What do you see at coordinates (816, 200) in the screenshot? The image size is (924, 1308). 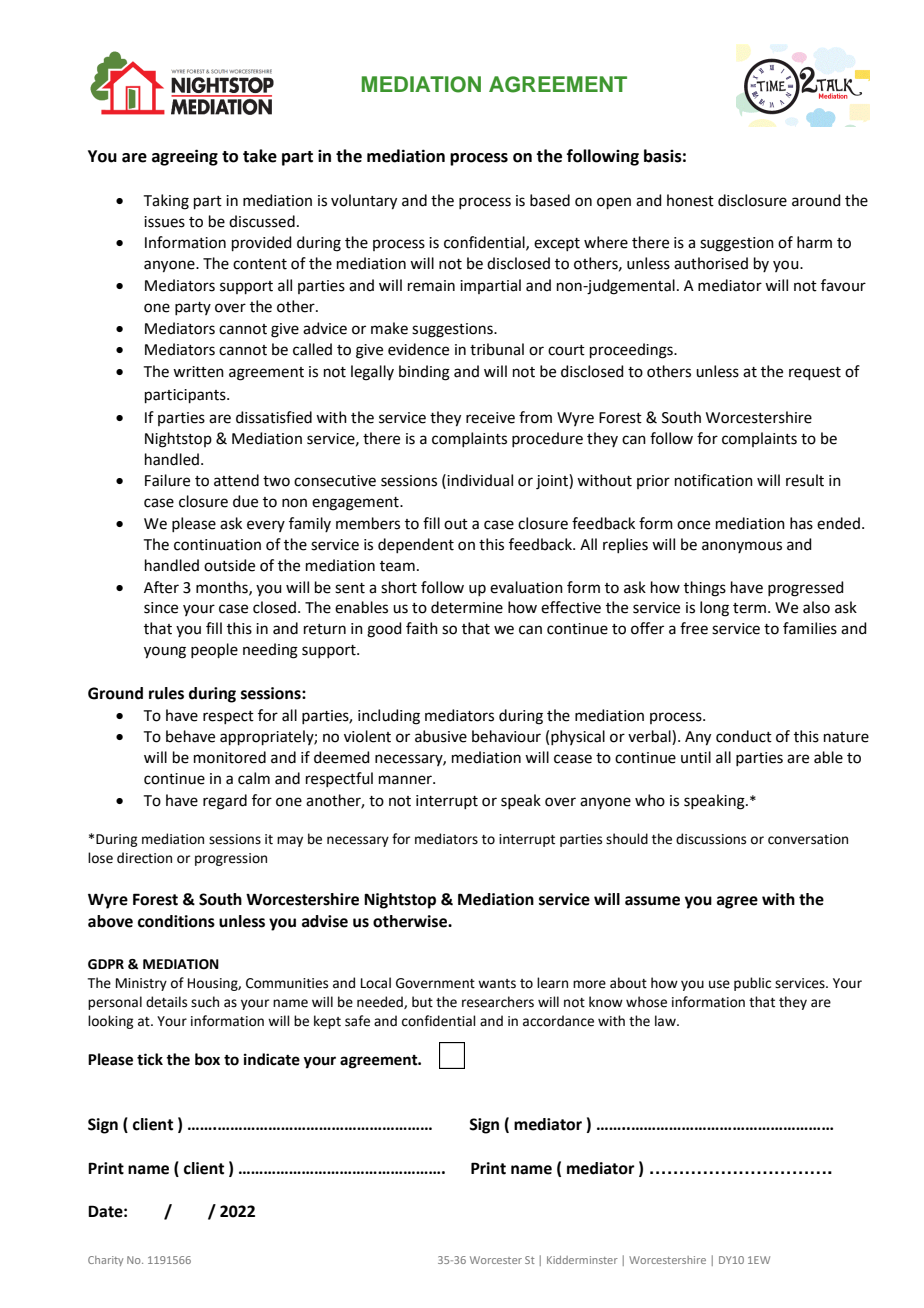 I see `around` at bounding box center [816, 200].
